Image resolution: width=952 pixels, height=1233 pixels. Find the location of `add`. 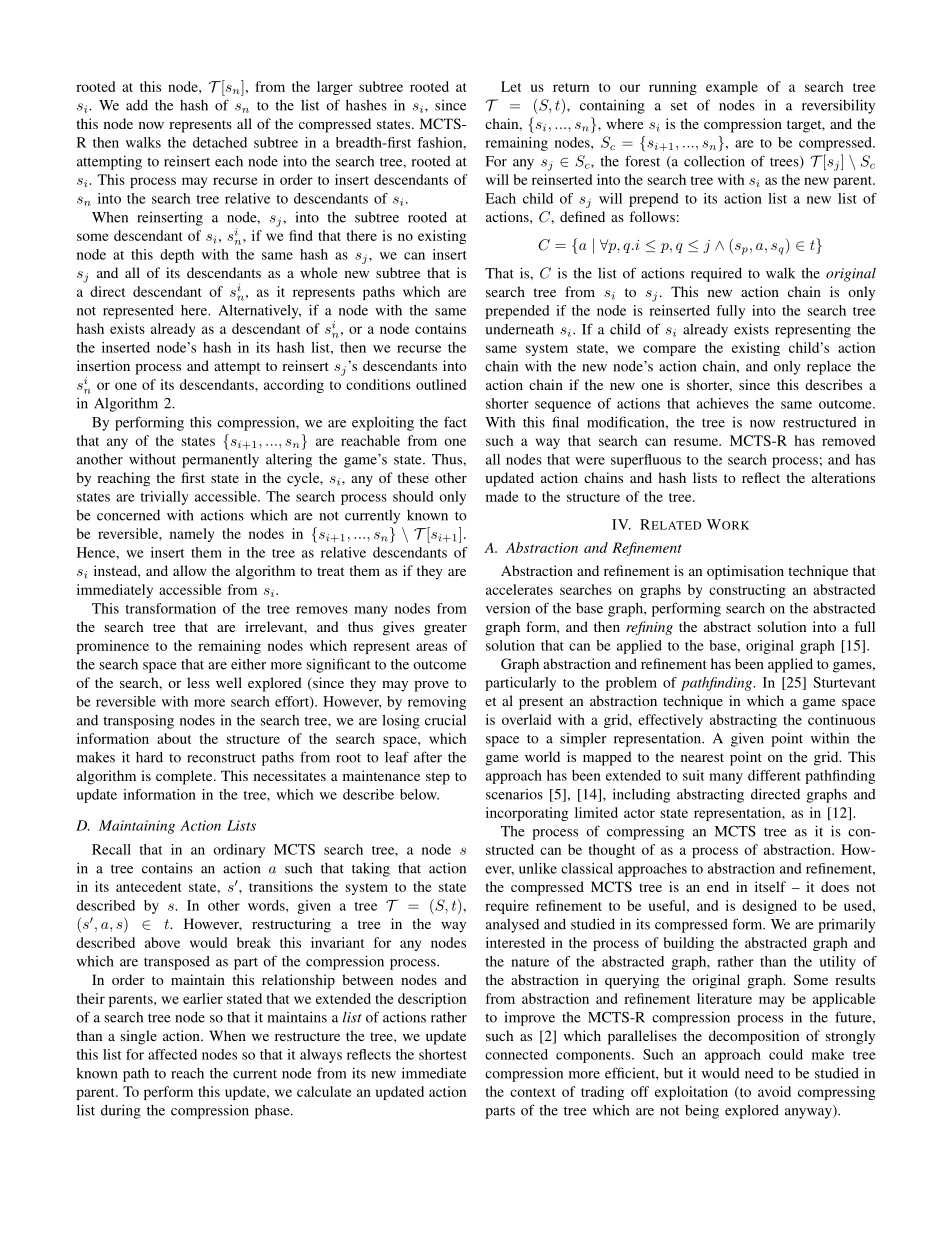

add is located at coordinates (137, 105).
